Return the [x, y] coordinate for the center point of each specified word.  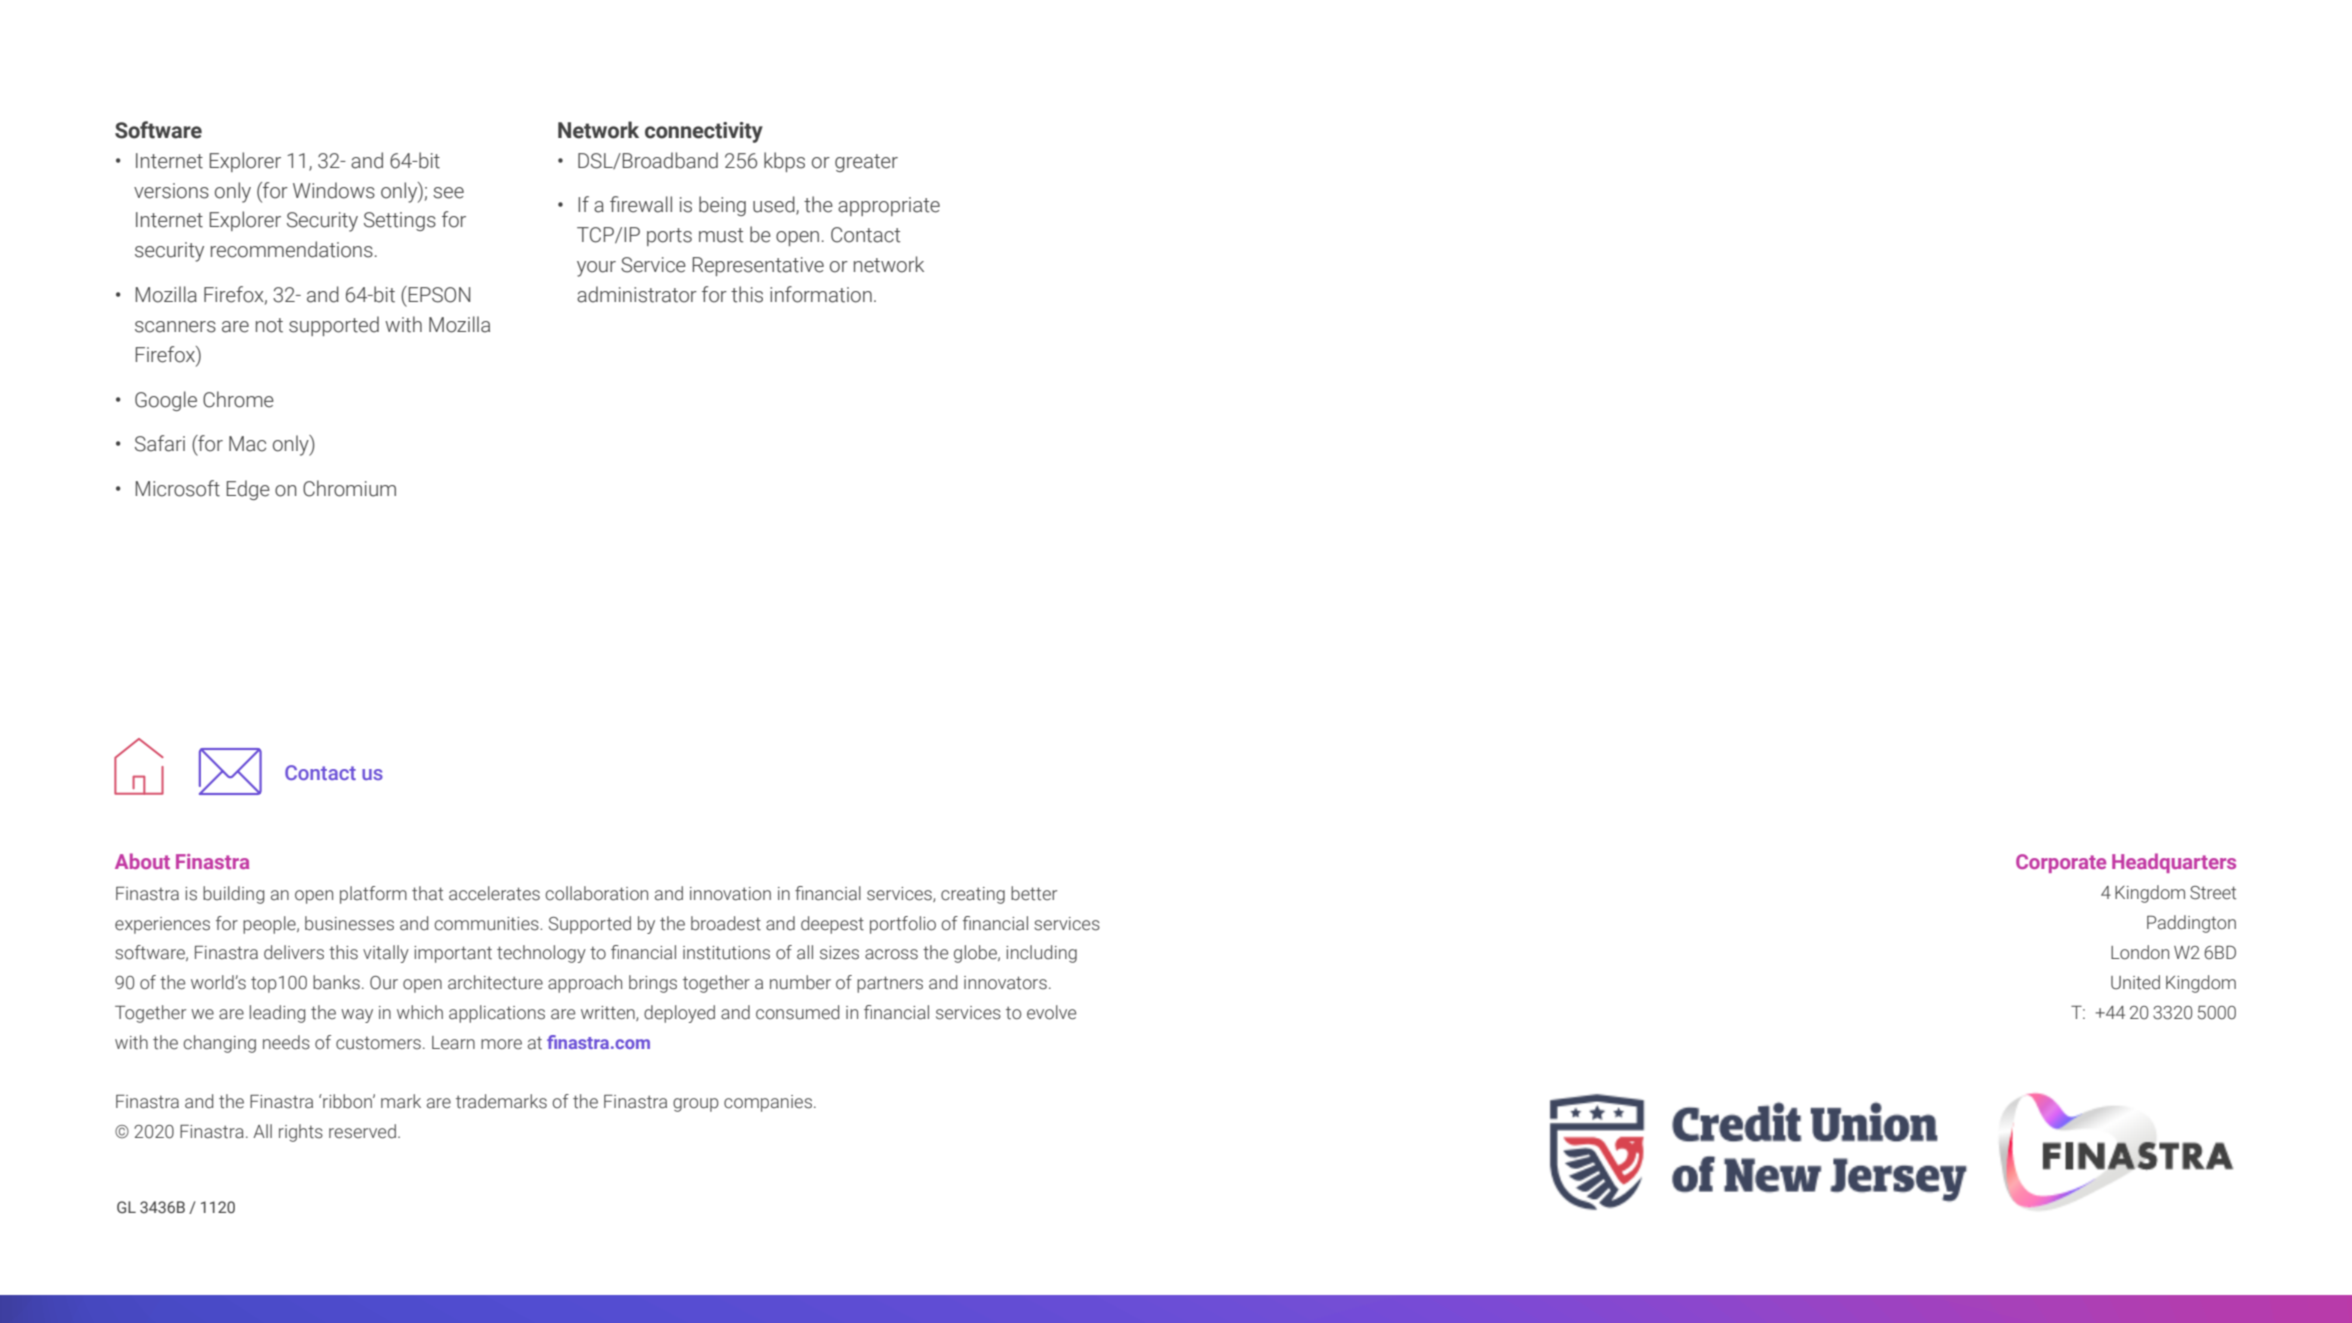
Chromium [349, 488]
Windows [334, 190]
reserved [362, 1131]
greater [866, 163]
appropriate [889, 206]
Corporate [2061, 863]
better [1034, 893]
